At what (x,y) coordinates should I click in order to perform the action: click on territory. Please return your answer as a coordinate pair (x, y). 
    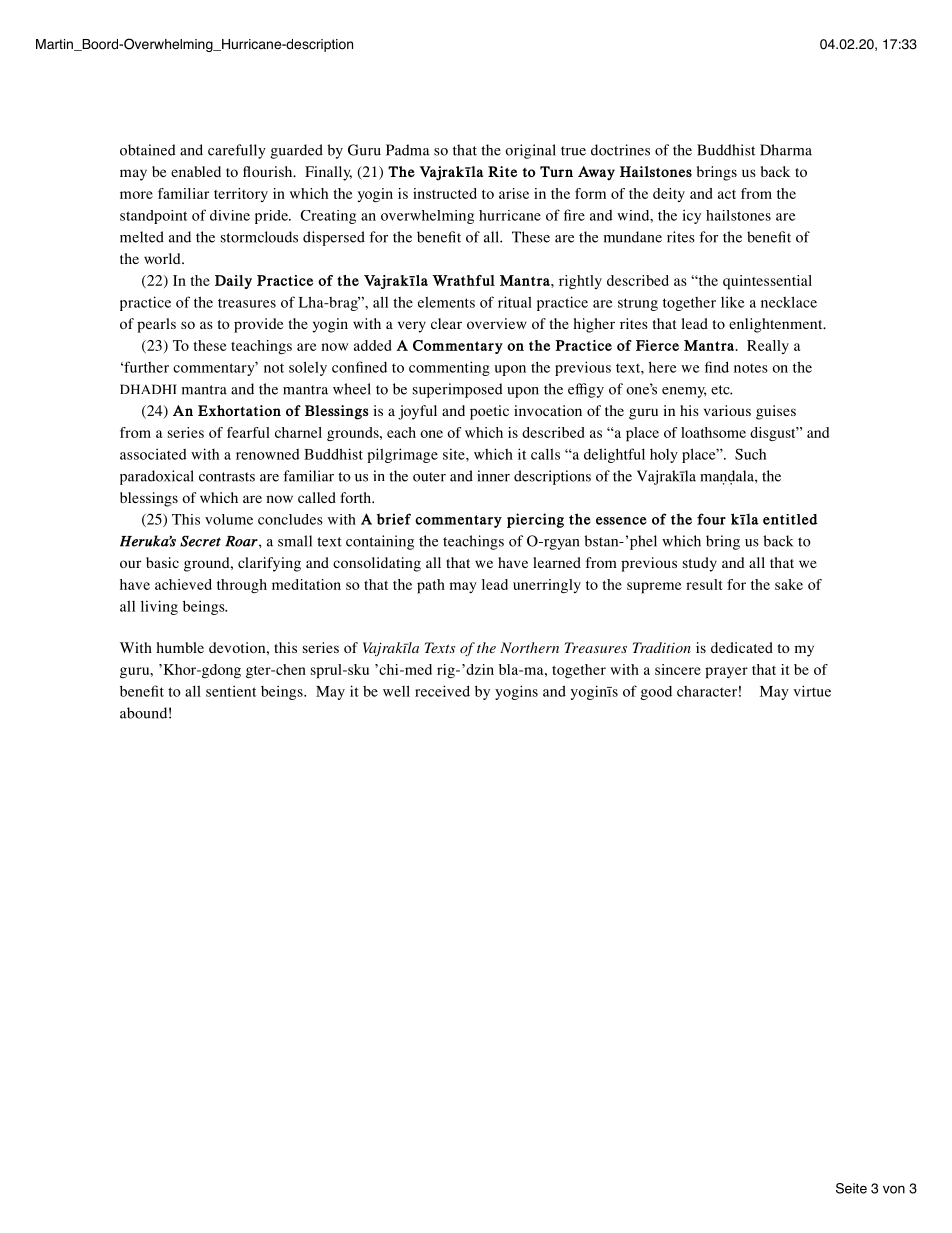
    Looking at the image, I should click on (241, 195).
